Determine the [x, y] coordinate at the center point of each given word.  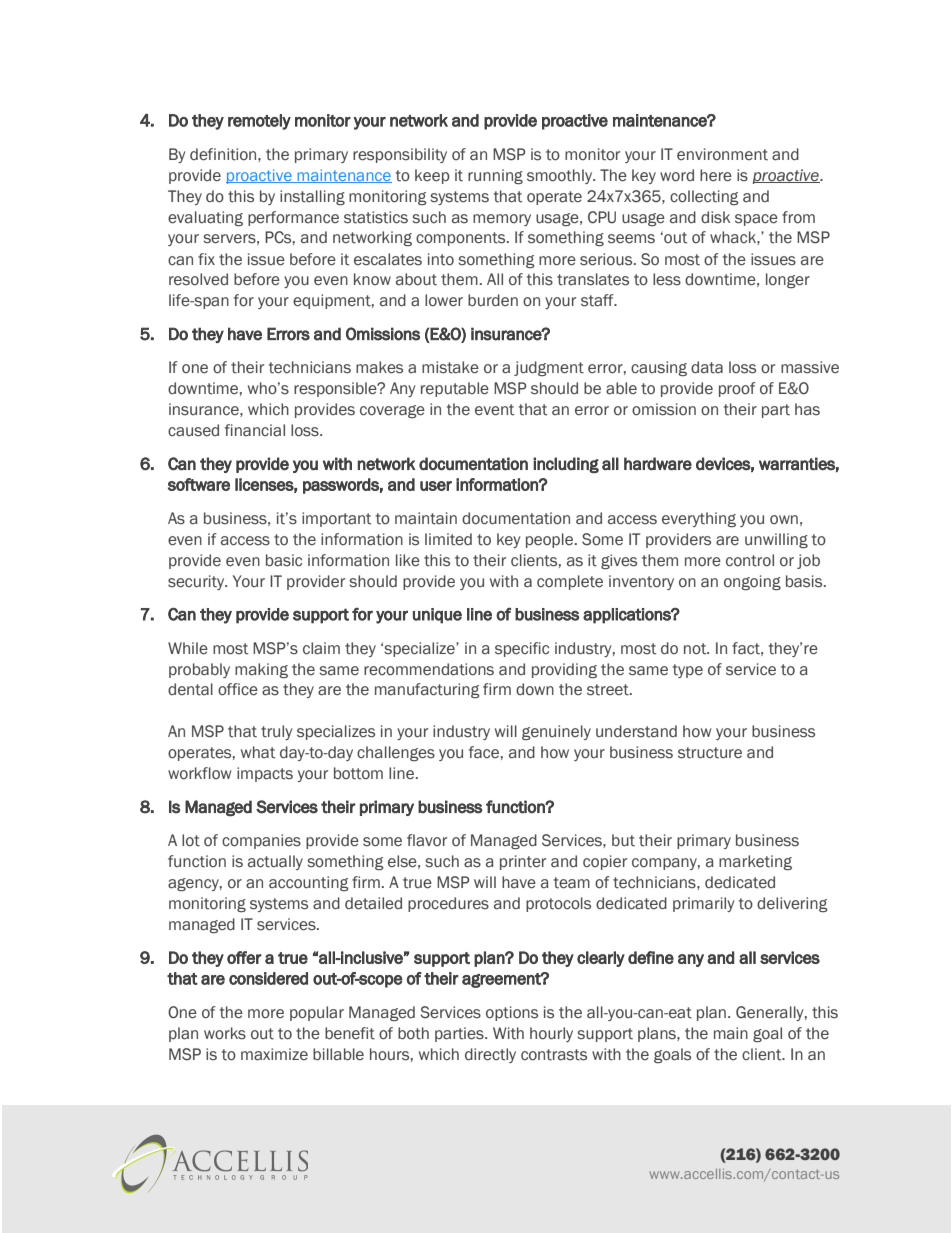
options [512, 1013]
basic [284, 560]
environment [722, 154]
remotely [259, 122]
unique [437, 616]
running [495, 176]
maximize [274, 1054]
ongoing [752, 582]
